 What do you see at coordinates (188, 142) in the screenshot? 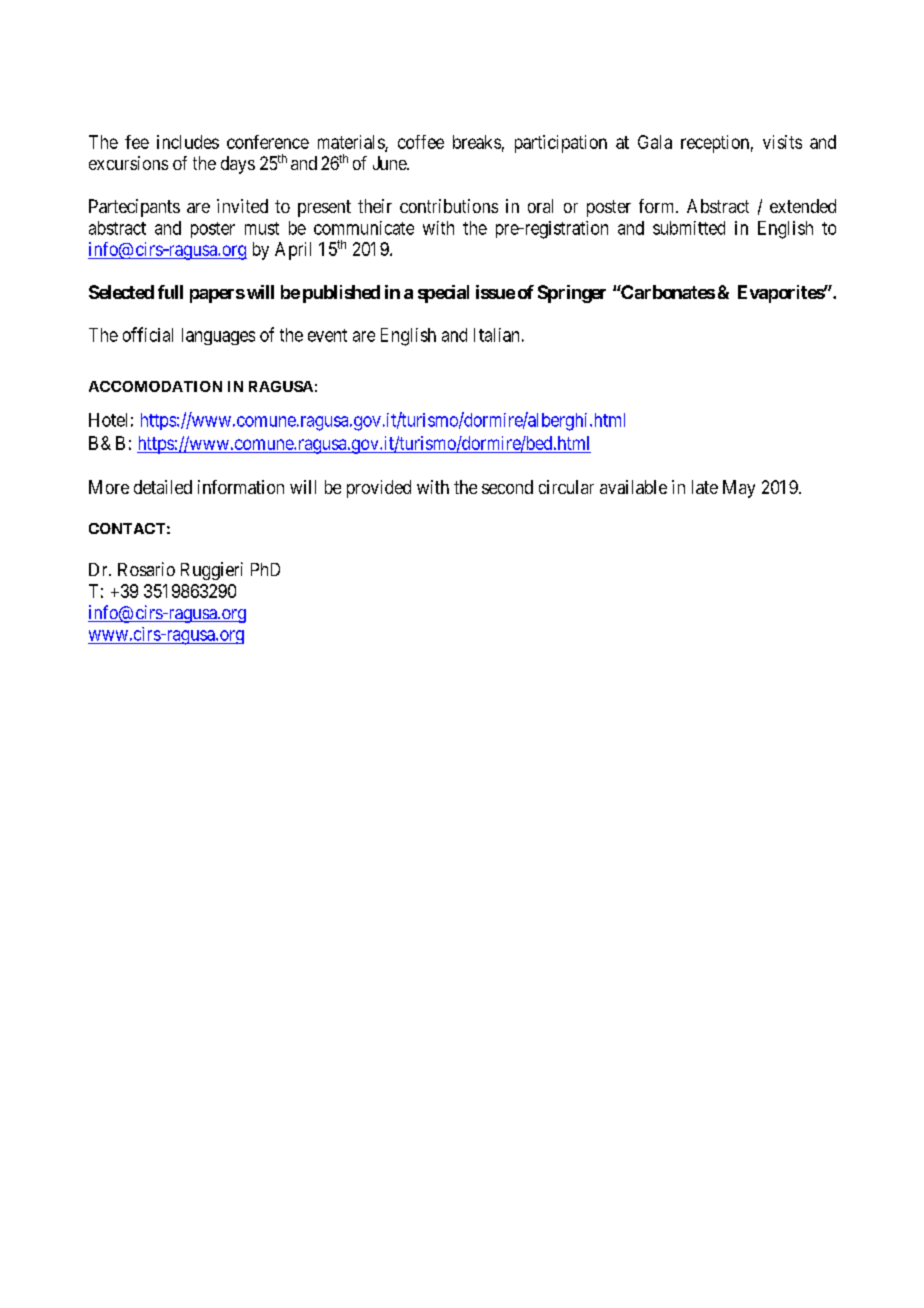
I see `includes` at bounding box center [188, 142].
